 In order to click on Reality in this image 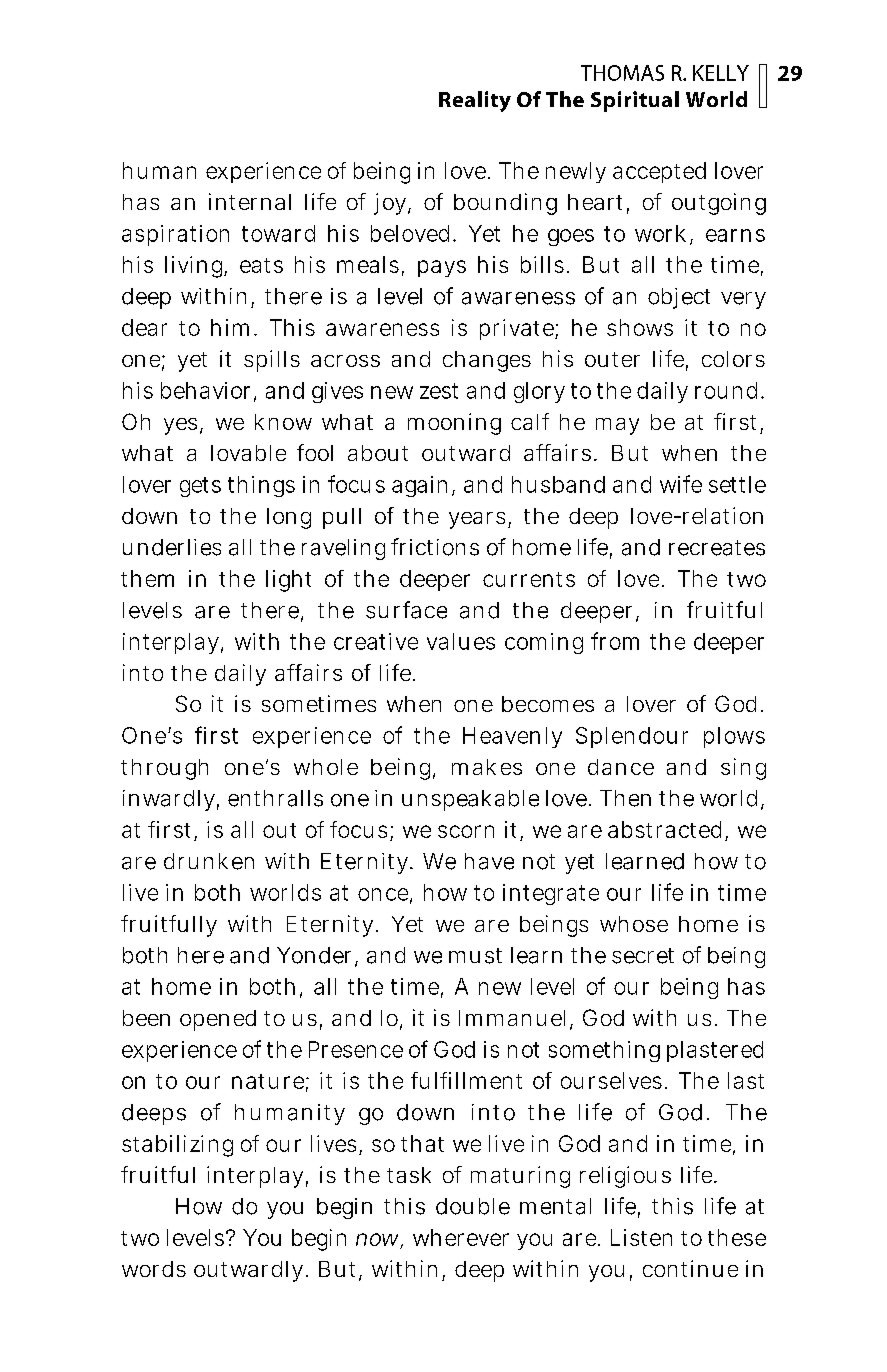, I will do `click(475, 101)`.
